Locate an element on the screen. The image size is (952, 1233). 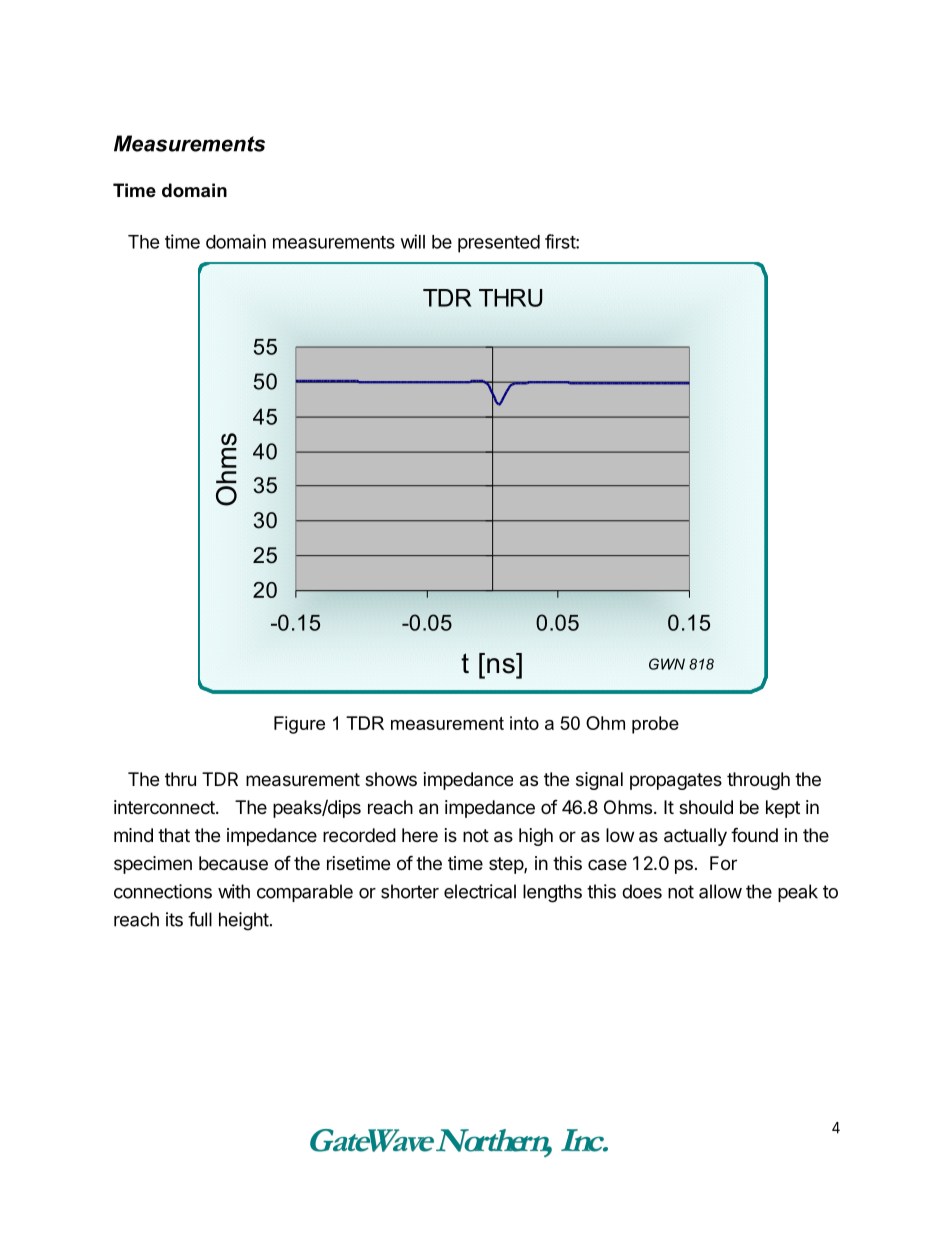
shows is located at coordinates (391, 779).
